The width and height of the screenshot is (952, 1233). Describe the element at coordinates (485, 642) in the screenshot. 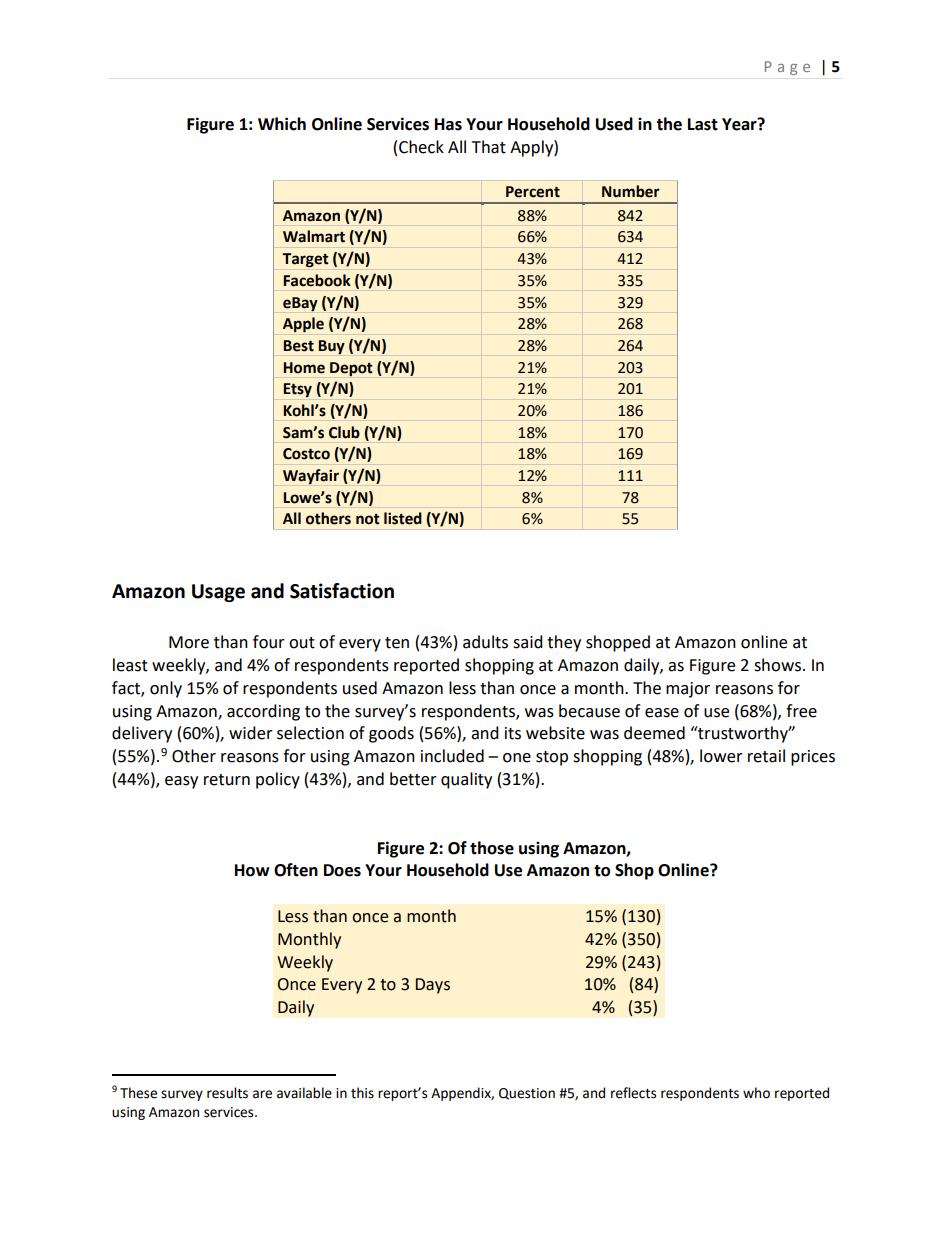

I see `adults` at that location.
